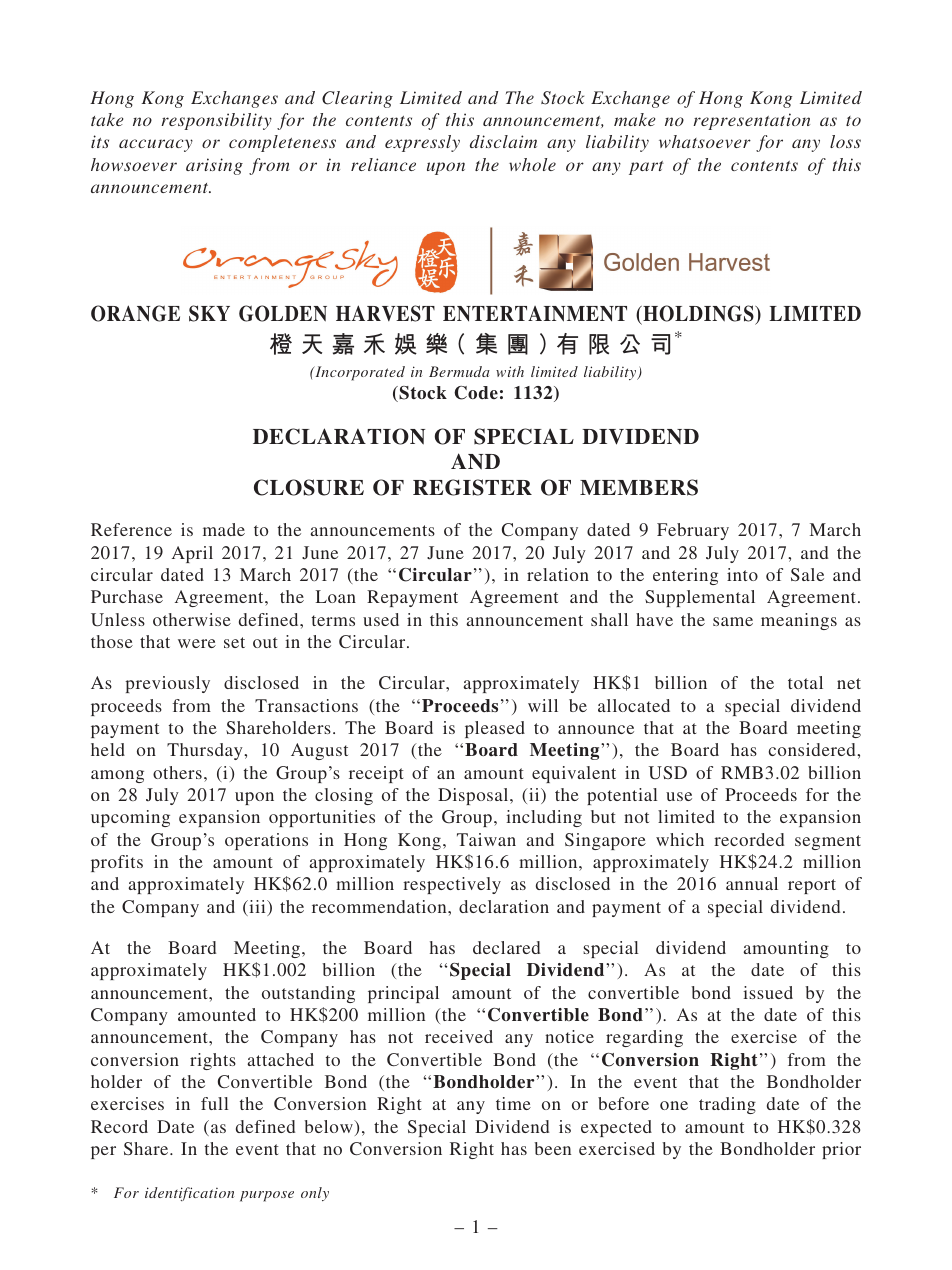 The image size is (952, 1270). I want to click on responsibility, so click(216, 121).
